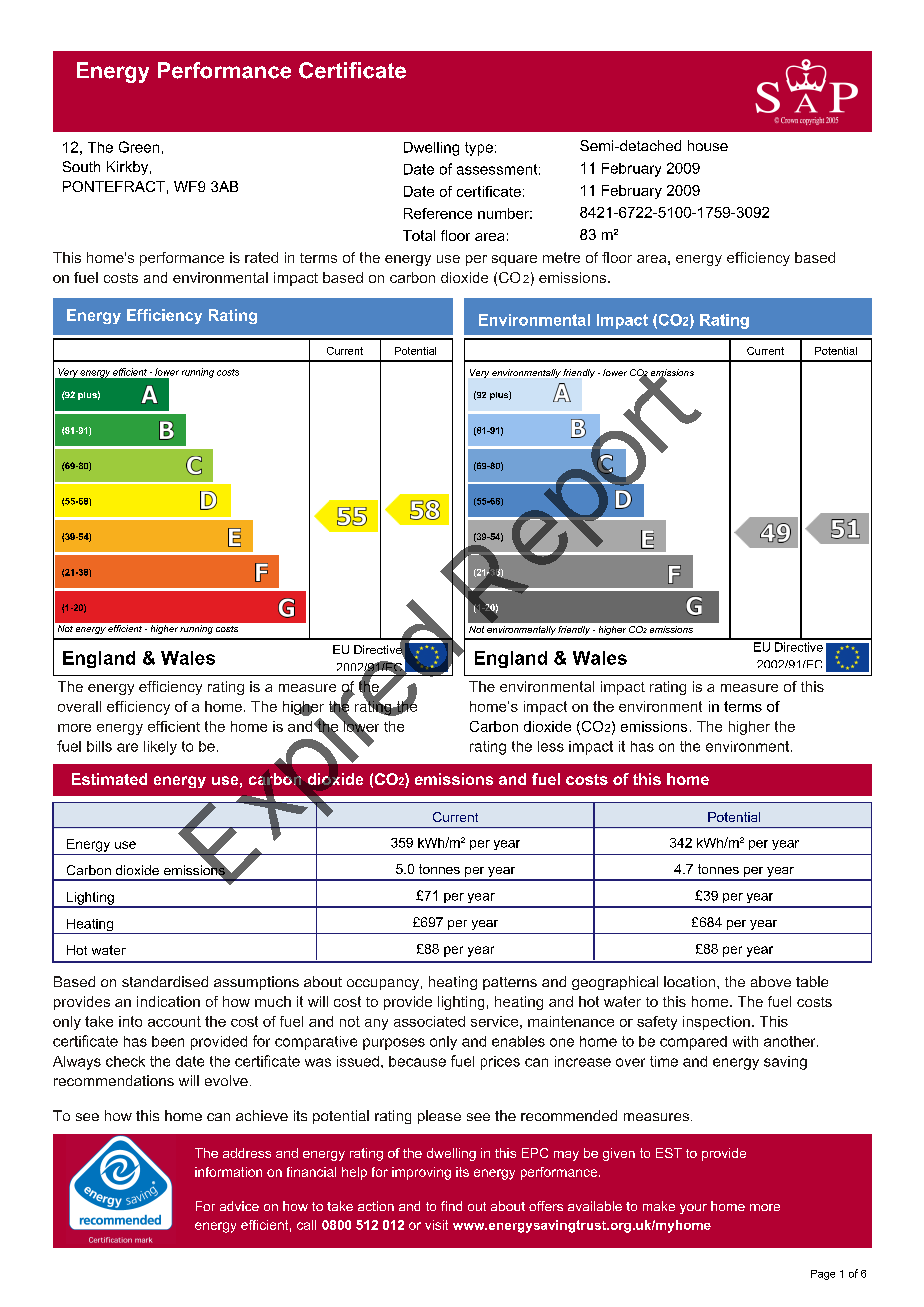  What do you see at coordinates (438, 213) in the screenshot?
I see `Reference` at bounding box center [438, 213].
